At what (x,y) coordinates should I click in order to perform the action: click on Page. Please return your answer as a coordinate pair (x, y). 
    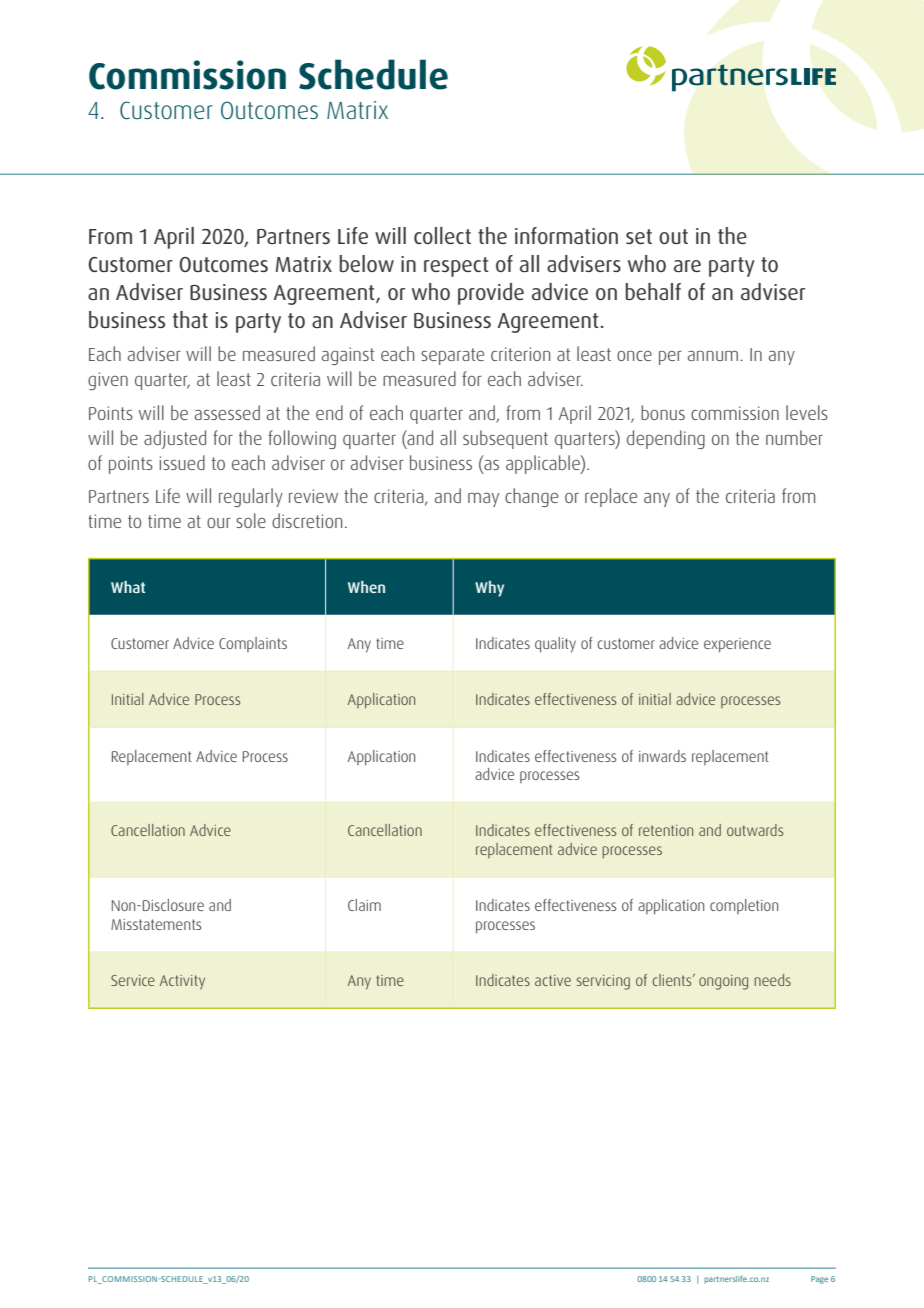
    Looking at the image, I should click on (819, 1280).
